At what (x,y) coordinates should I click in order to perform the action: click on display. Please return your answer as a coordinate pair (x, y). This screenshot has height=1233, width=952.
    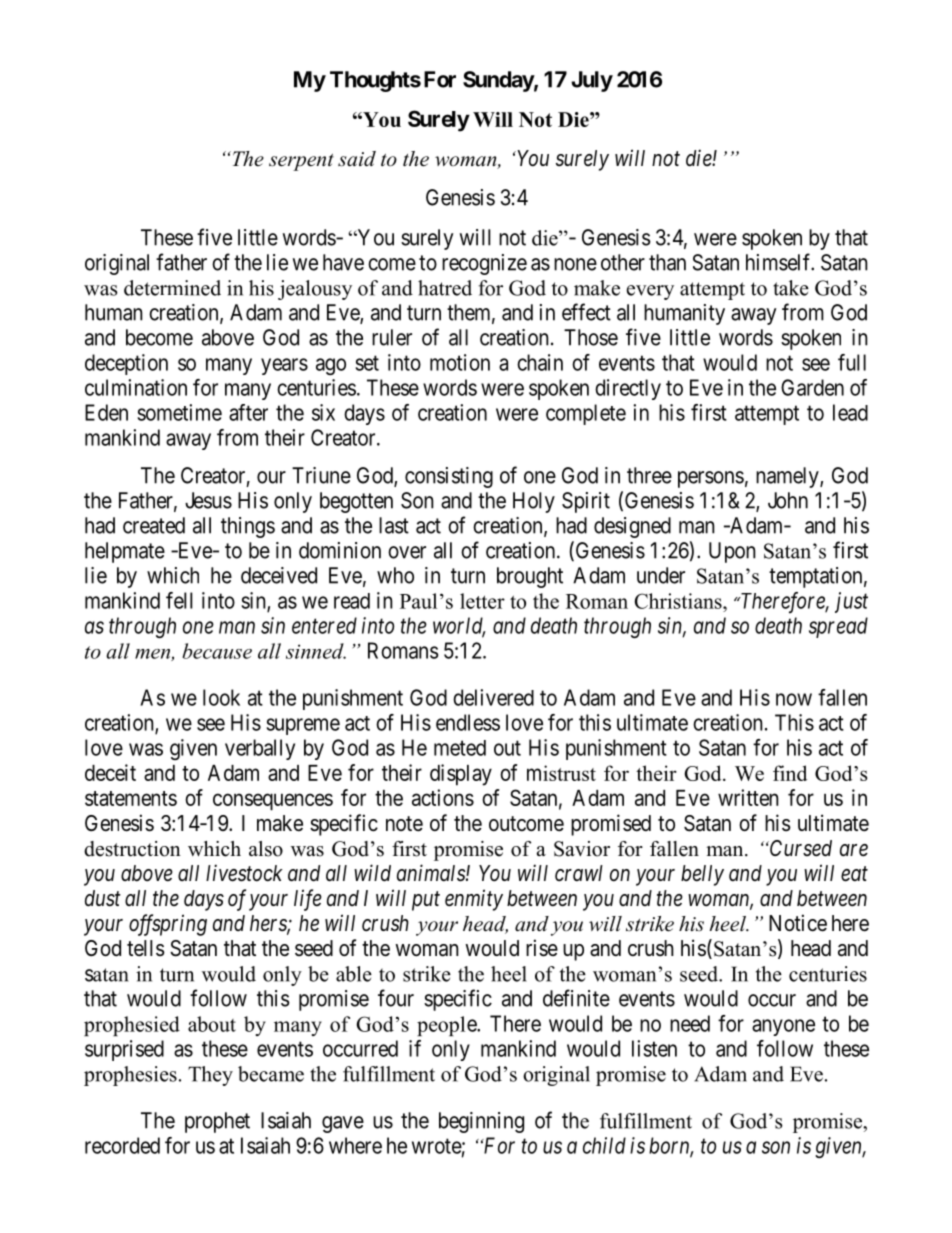
    Looking at the image, I should click on (461, 775).
